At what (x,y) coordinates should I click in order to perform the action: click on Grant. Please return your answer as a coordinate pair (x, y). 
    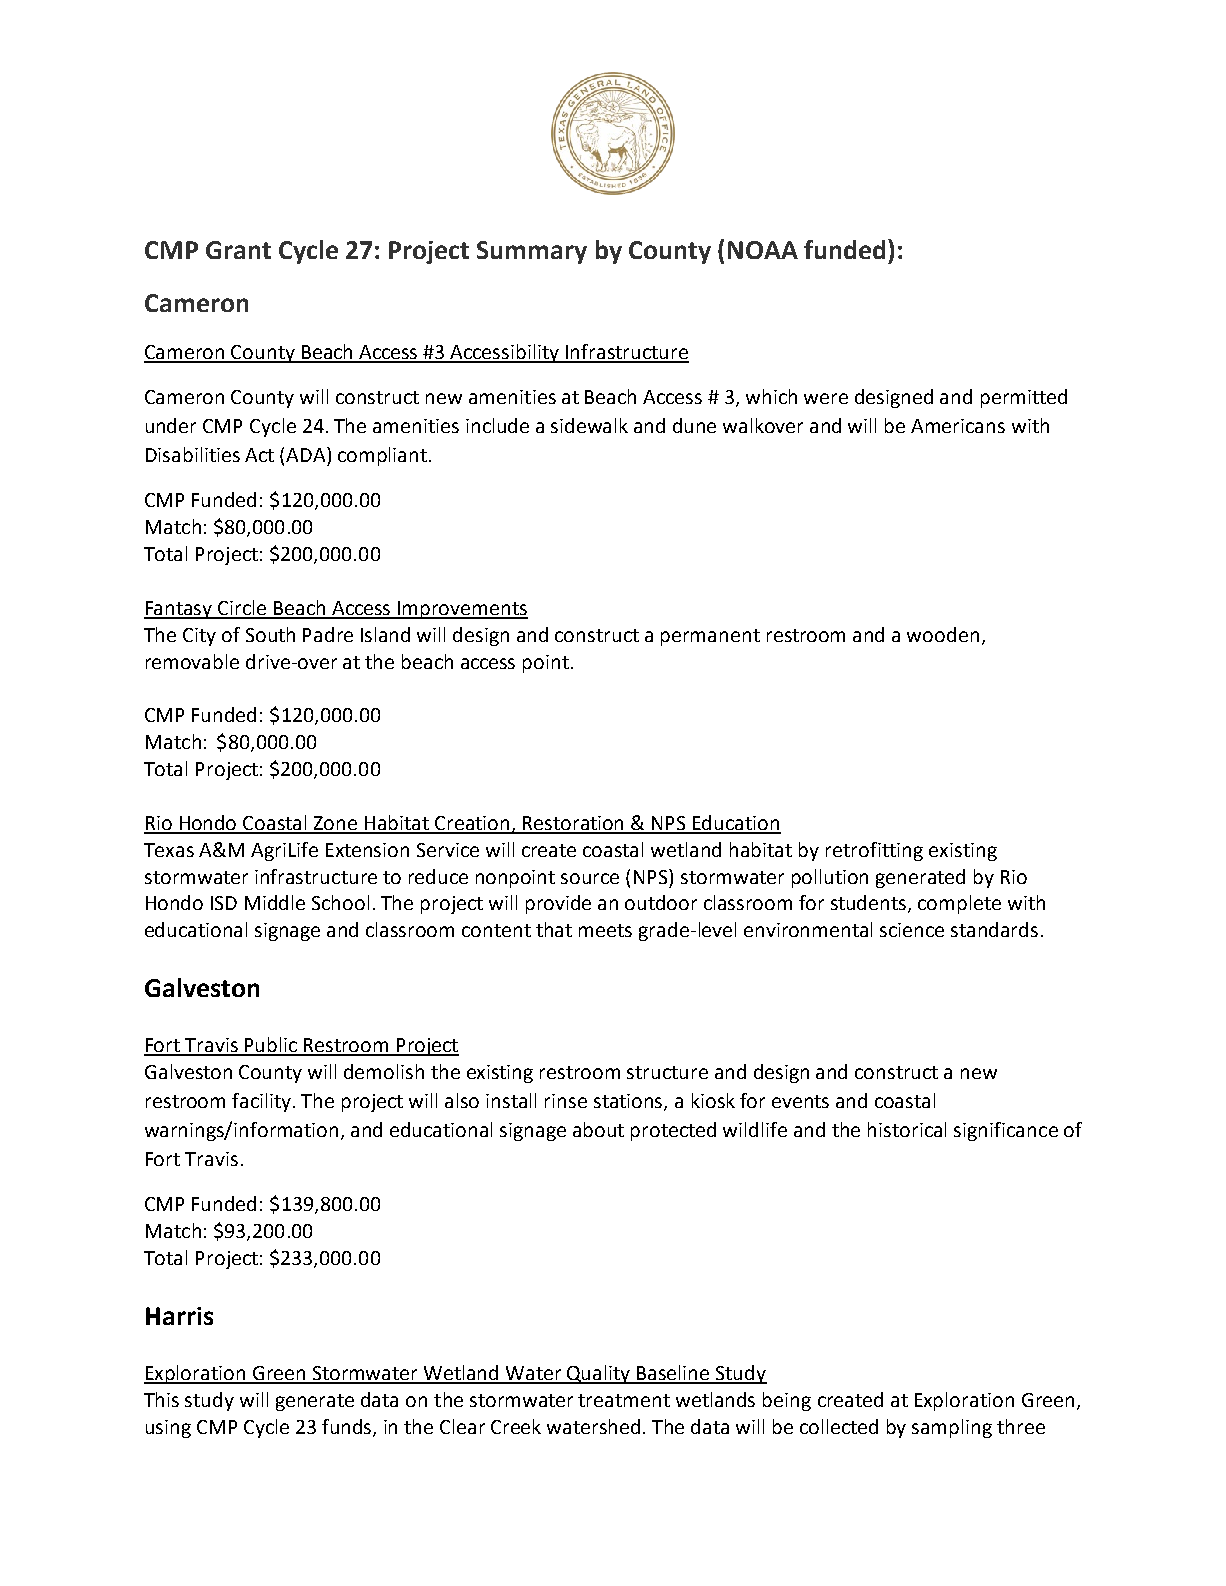
    Looking at the image, I should click on (238, 250).
